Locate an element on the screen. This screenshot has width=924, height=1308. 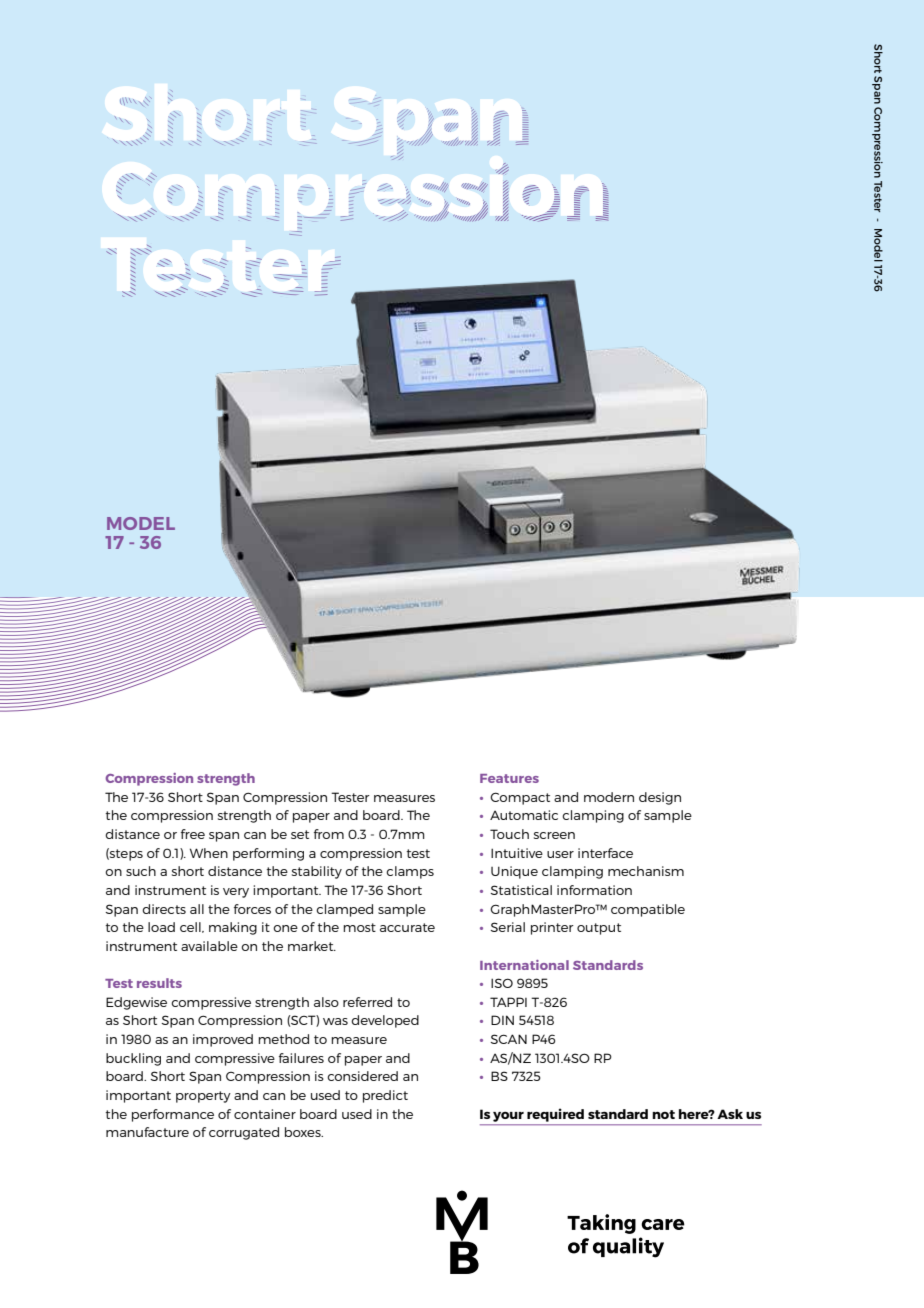
output is located at coordinates (599, 929).
